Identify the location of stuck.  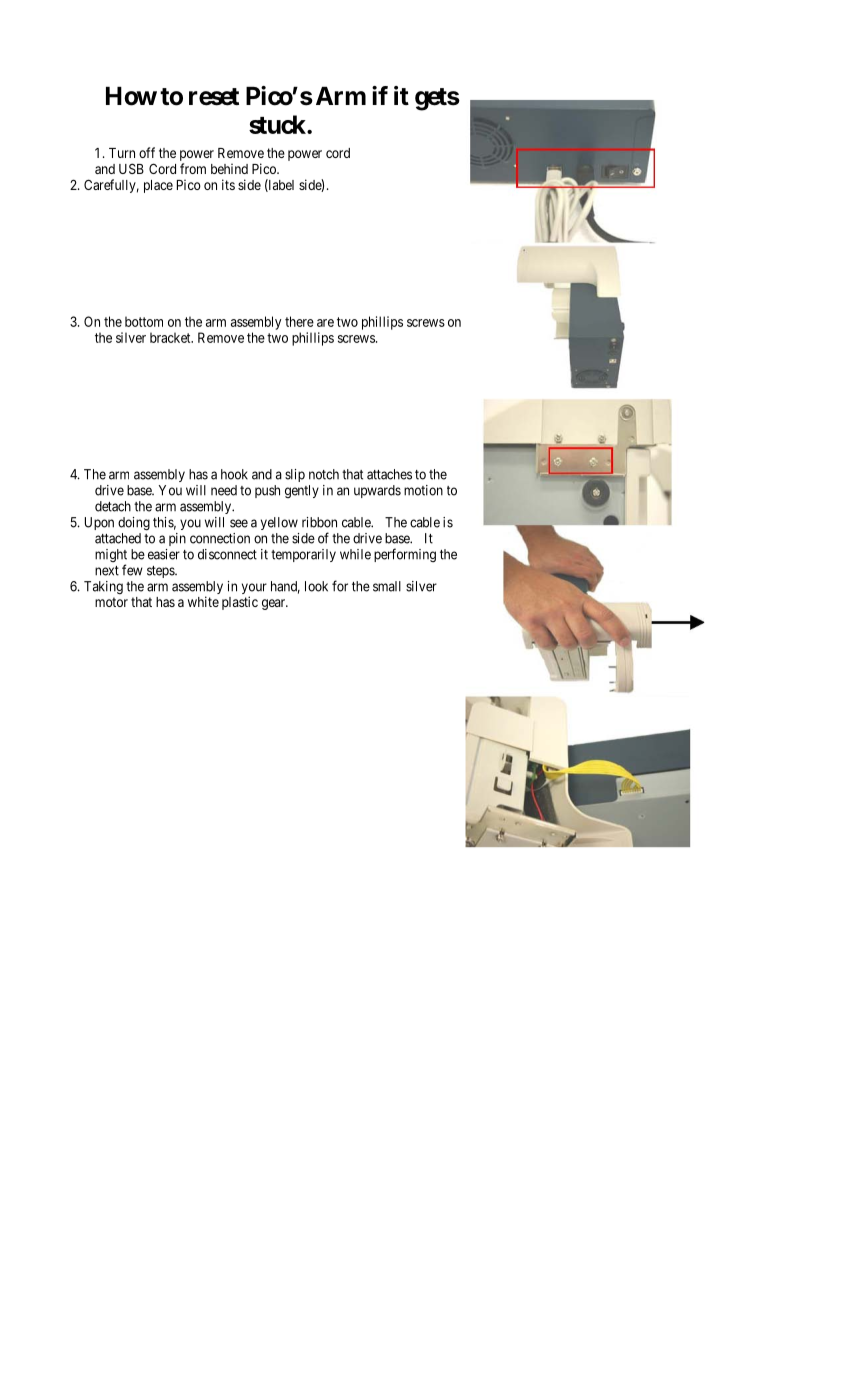
(278, 124).
